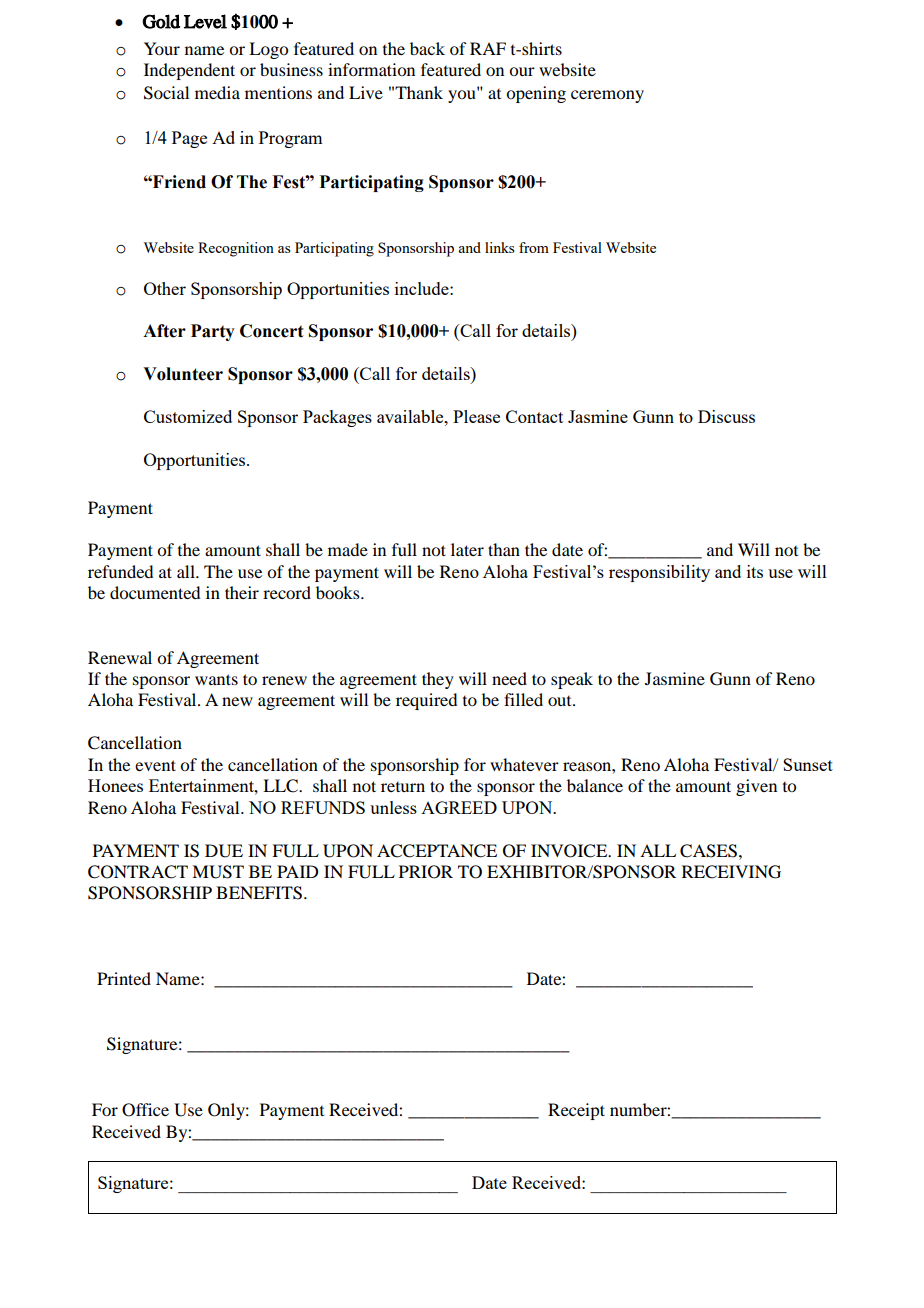  What do you see at coordinates (145, 1110) in the image?
I see `Office` at bounding box center [145, 1110].
